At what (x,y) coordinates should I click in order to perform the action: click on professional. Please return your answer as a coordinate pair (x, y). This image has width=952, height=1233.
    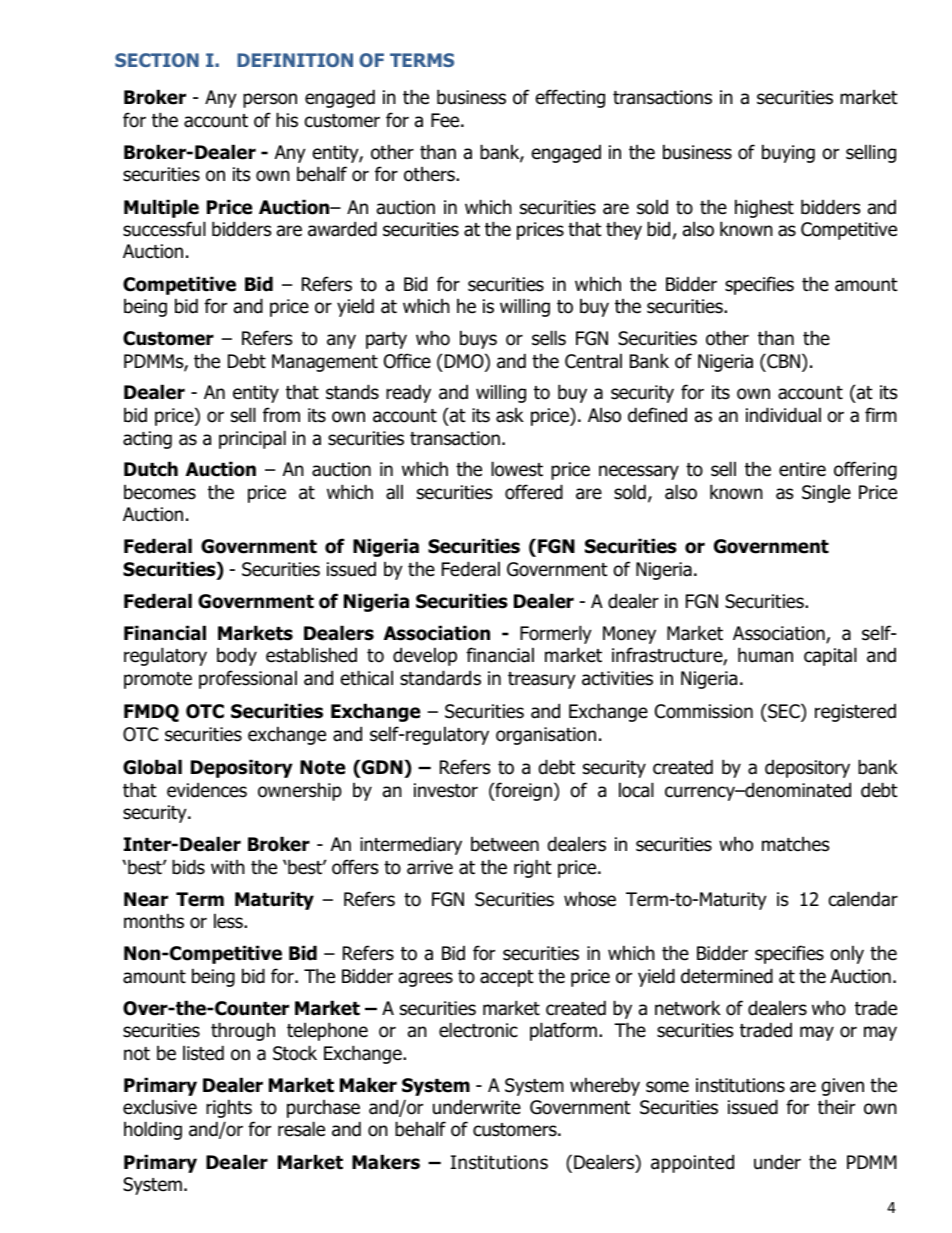
    Looking at the image, I should click on (248, 679).
